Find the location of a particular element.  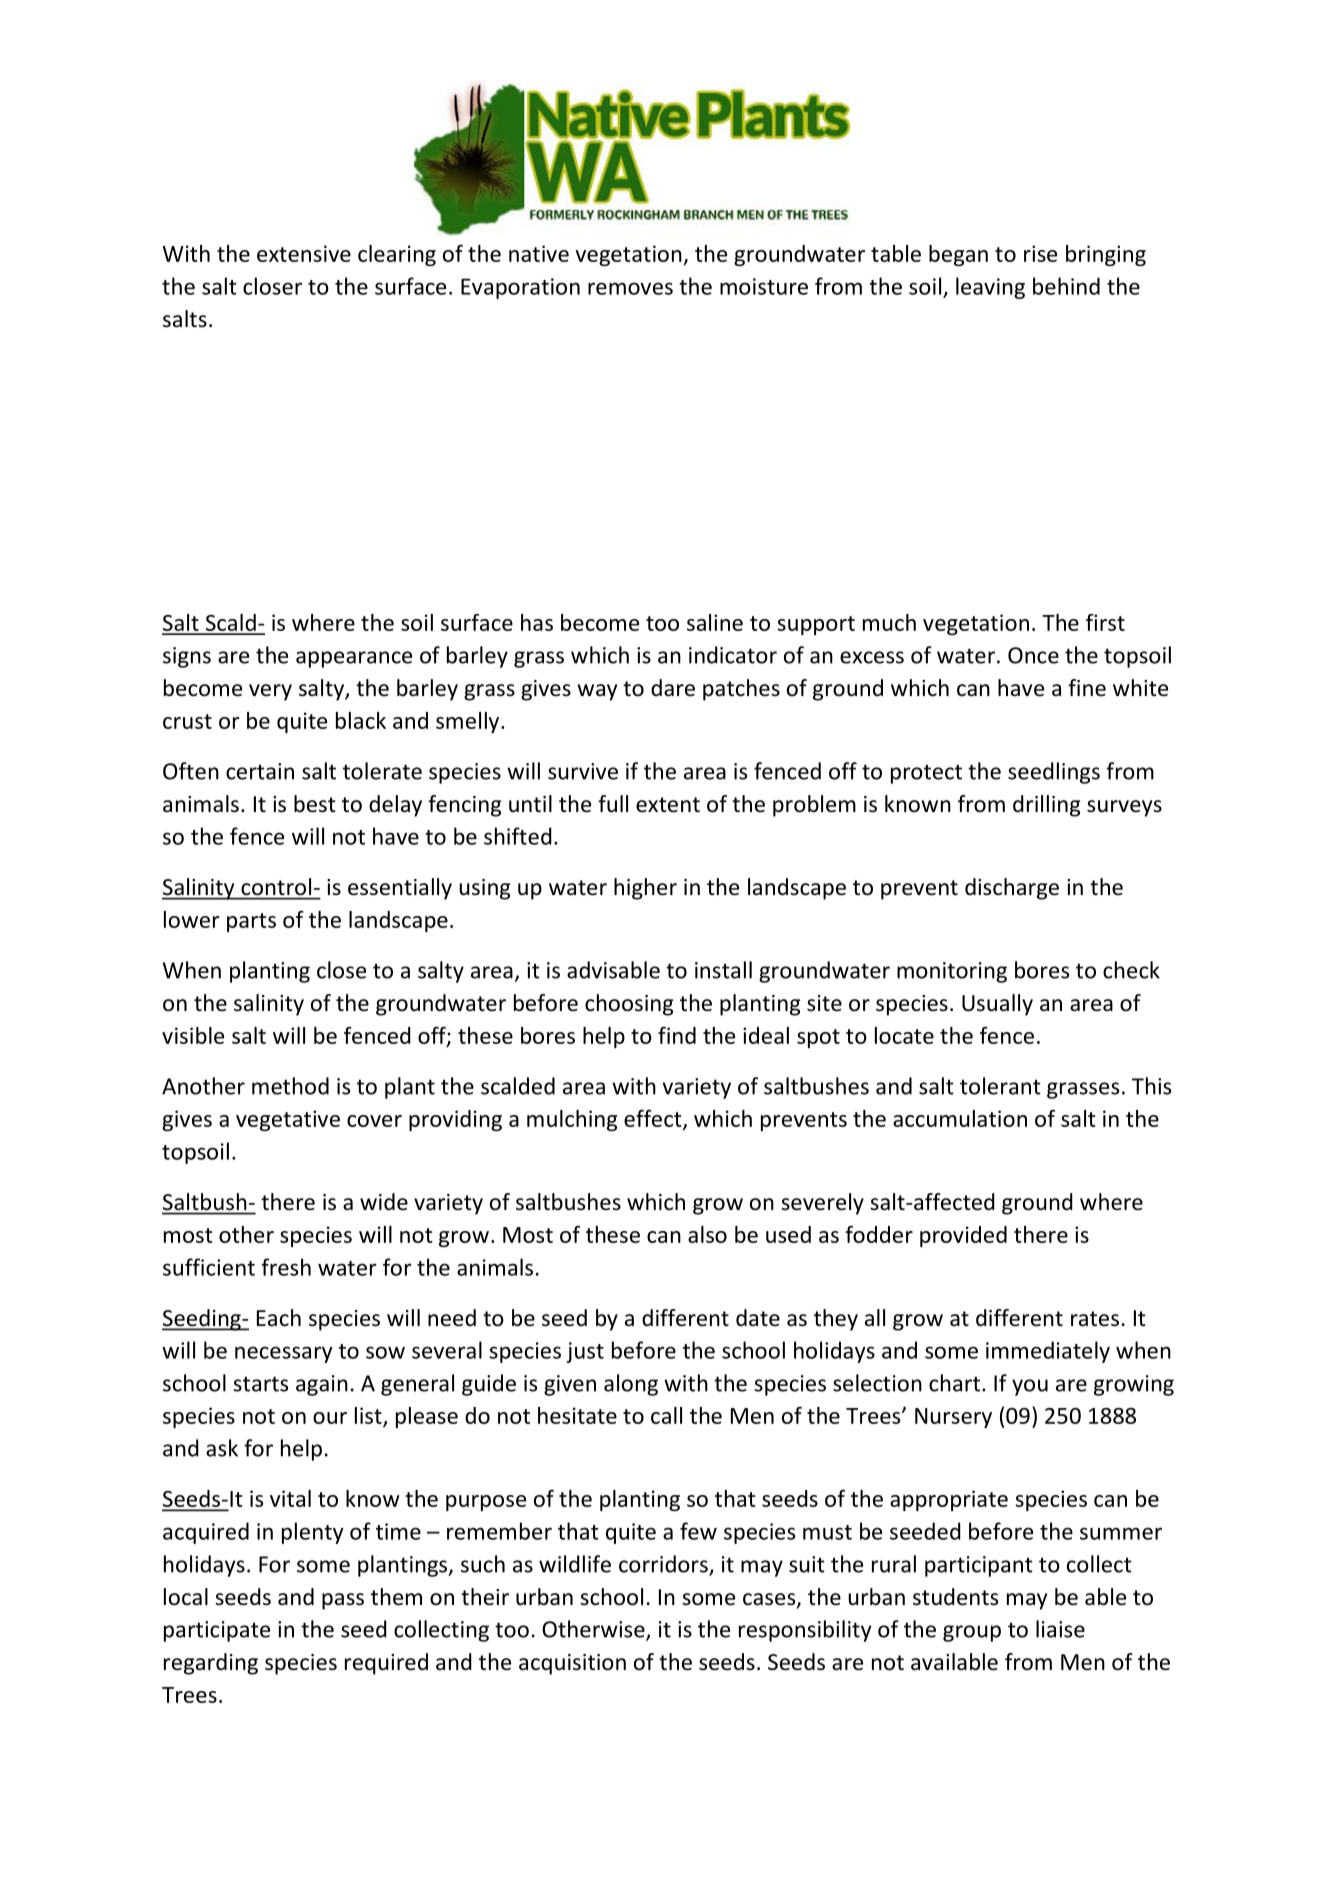

removes is located at coordinates (630, 288).
